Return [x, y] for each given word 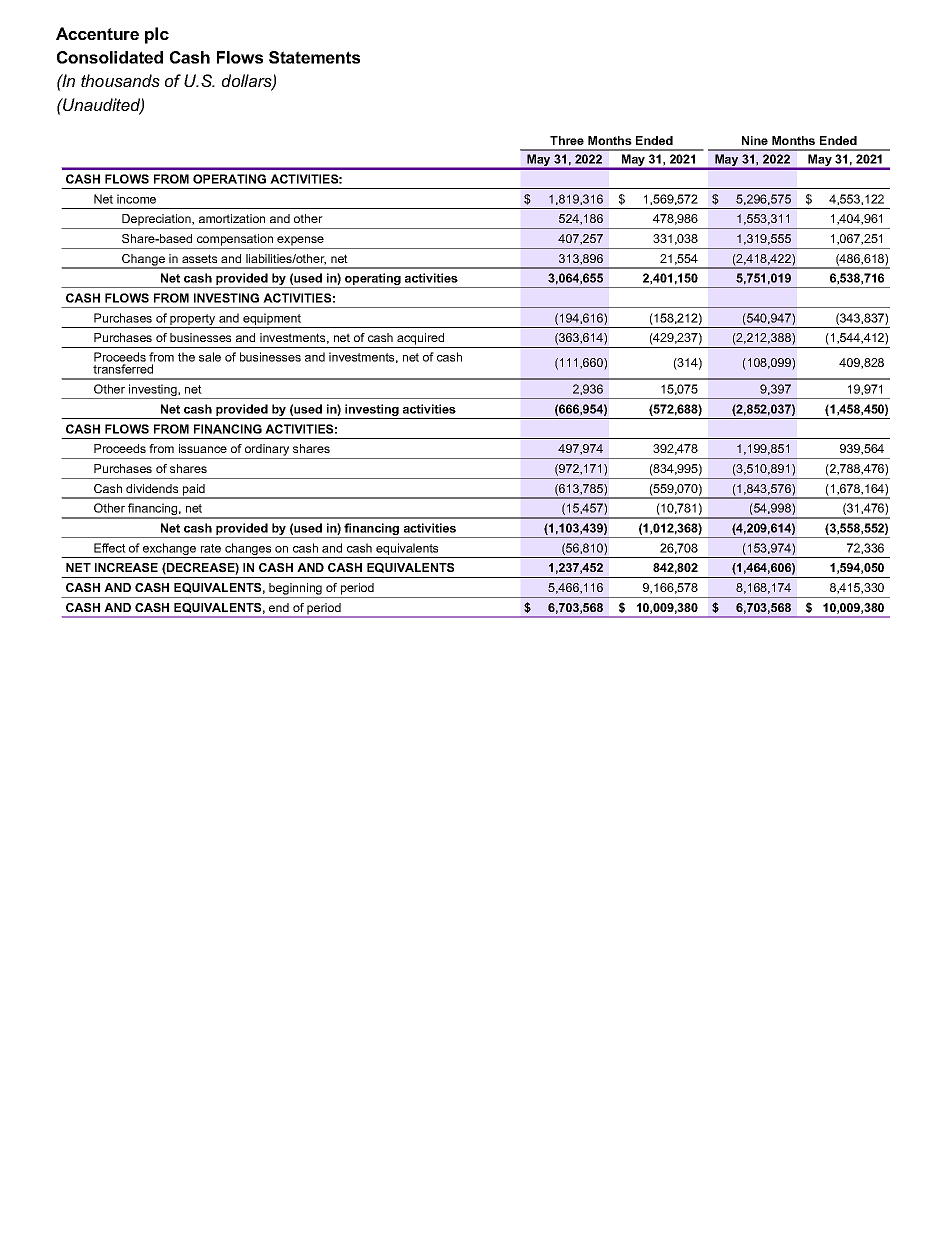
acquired [420, 339]
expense [300, 241]
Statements [314, 57]
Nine [755, 140]
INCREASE [126, 567]
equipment [272, 320]
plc [157, 35]
